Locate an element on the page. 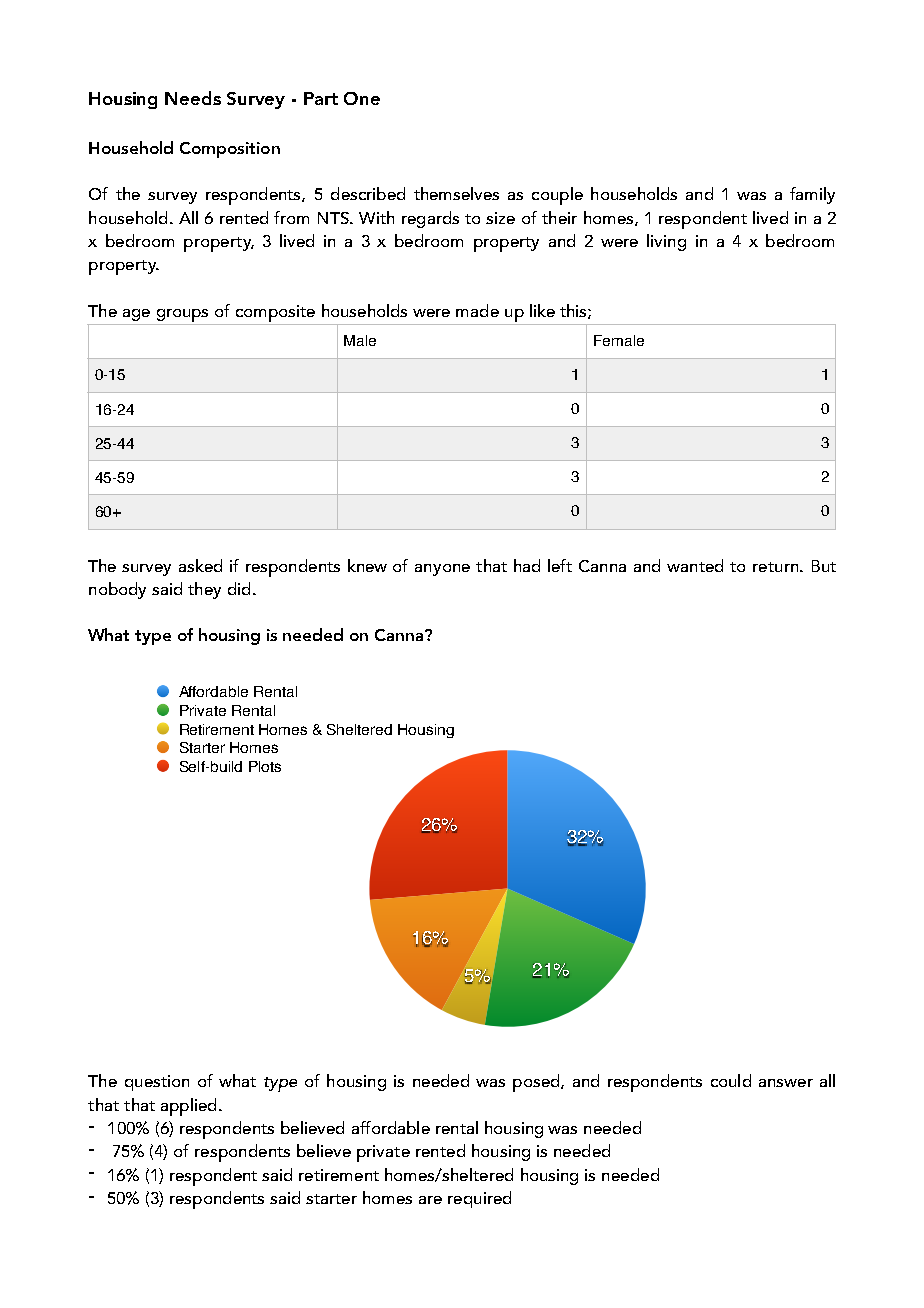 The height and width of the image is (1308, 924). could is located at coordinates (731, 1080).
